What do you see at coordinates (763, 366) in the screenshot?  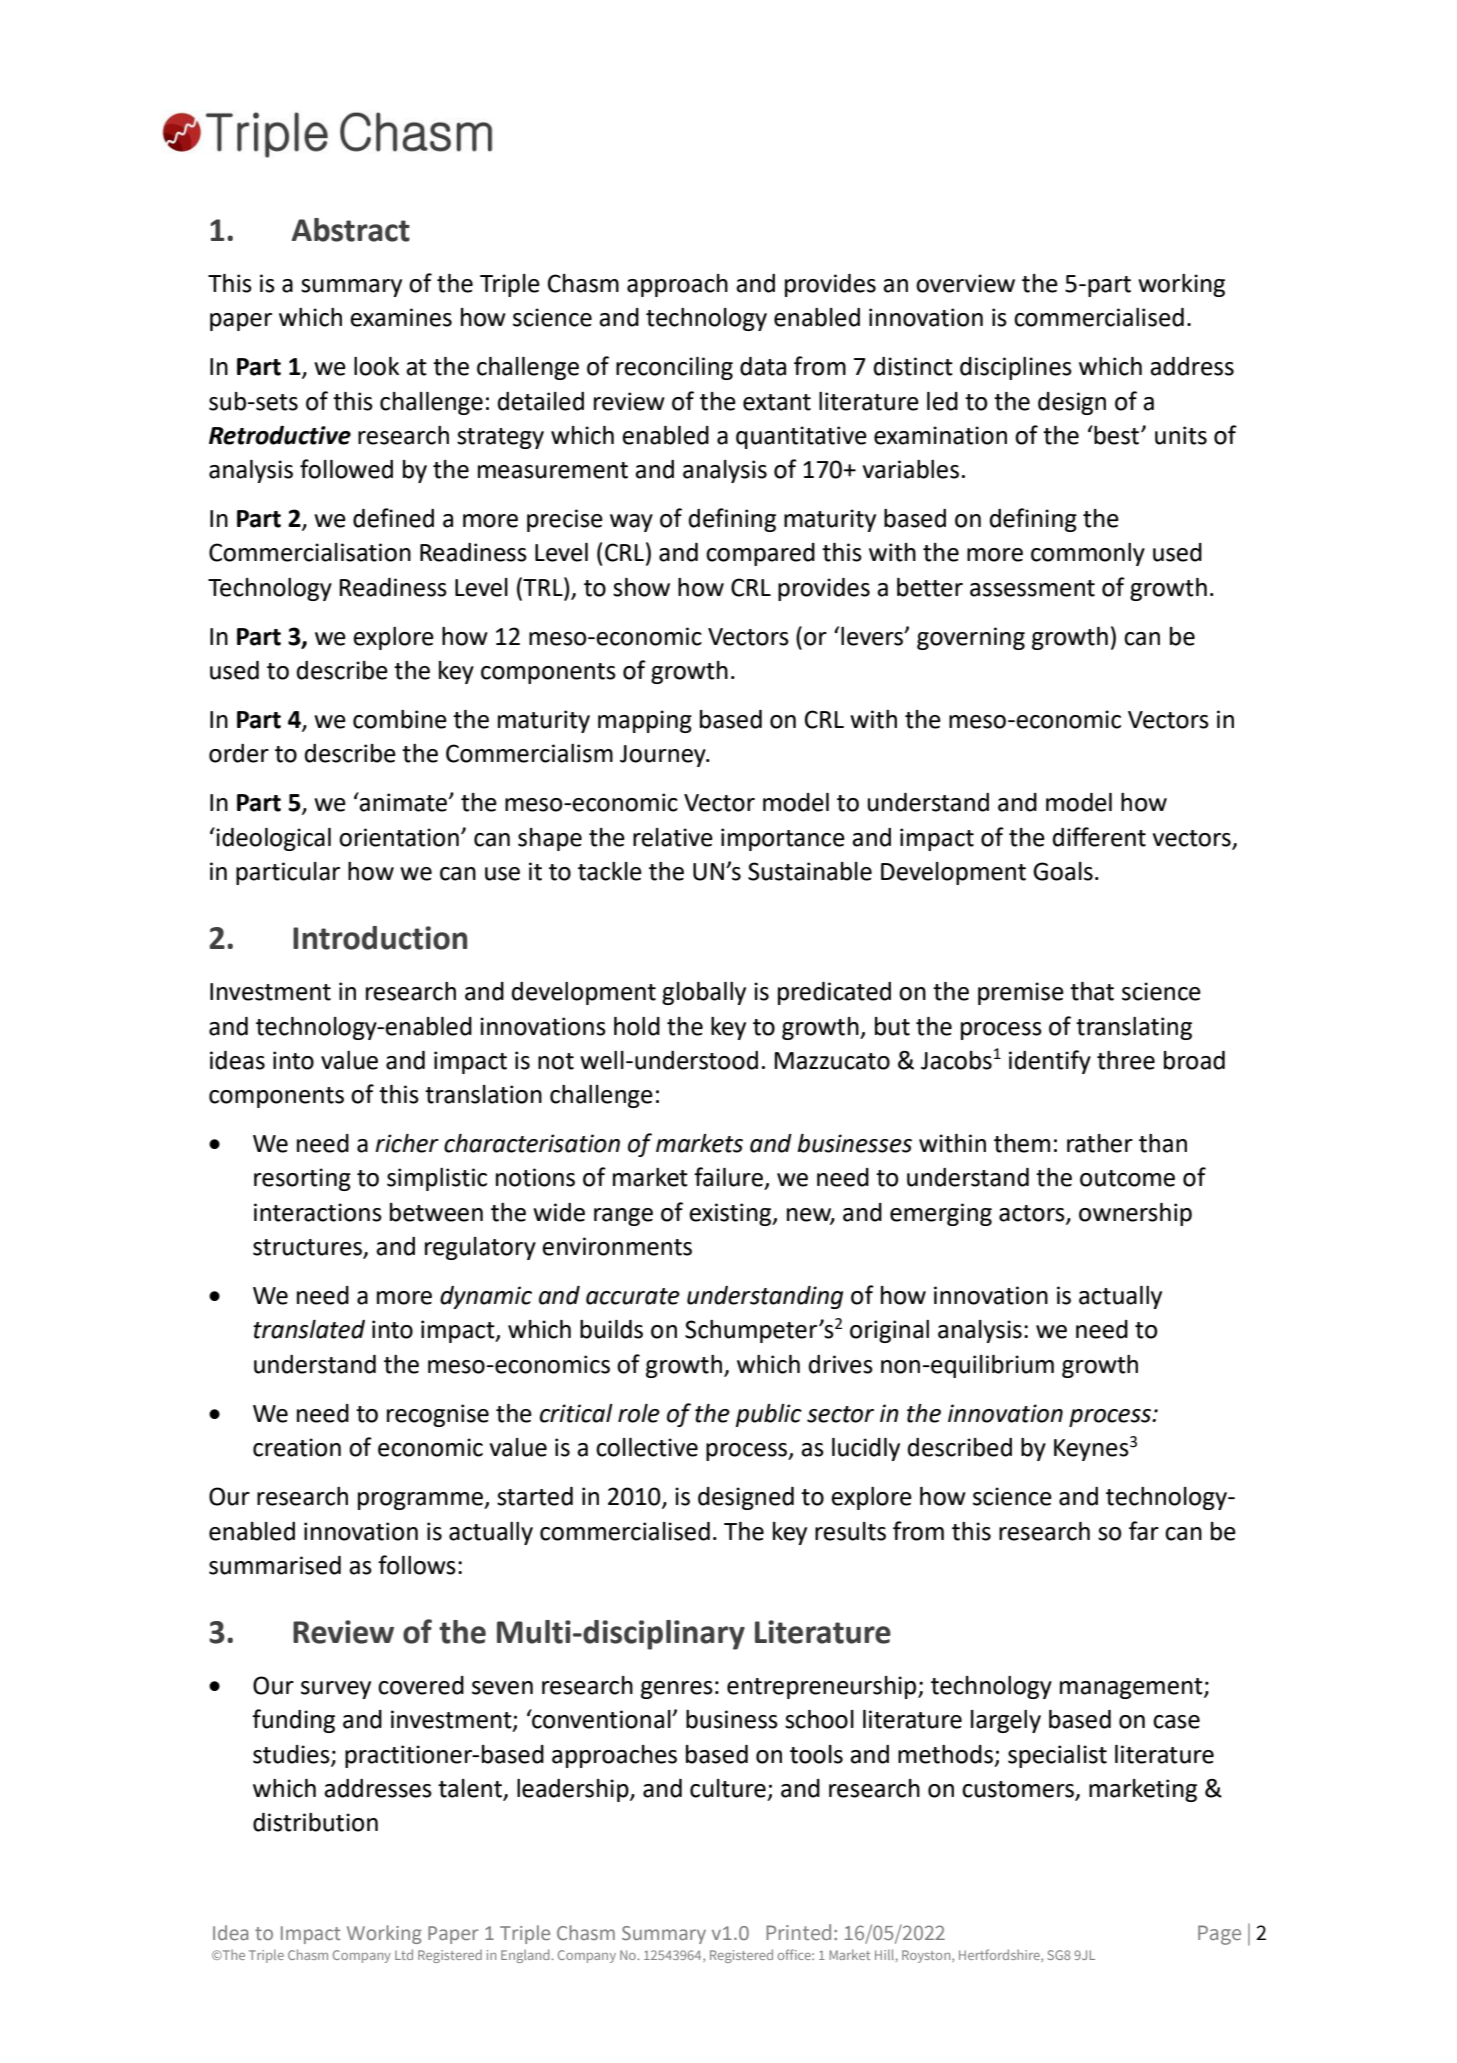 I see `data` at bounding box center [763, 366].
